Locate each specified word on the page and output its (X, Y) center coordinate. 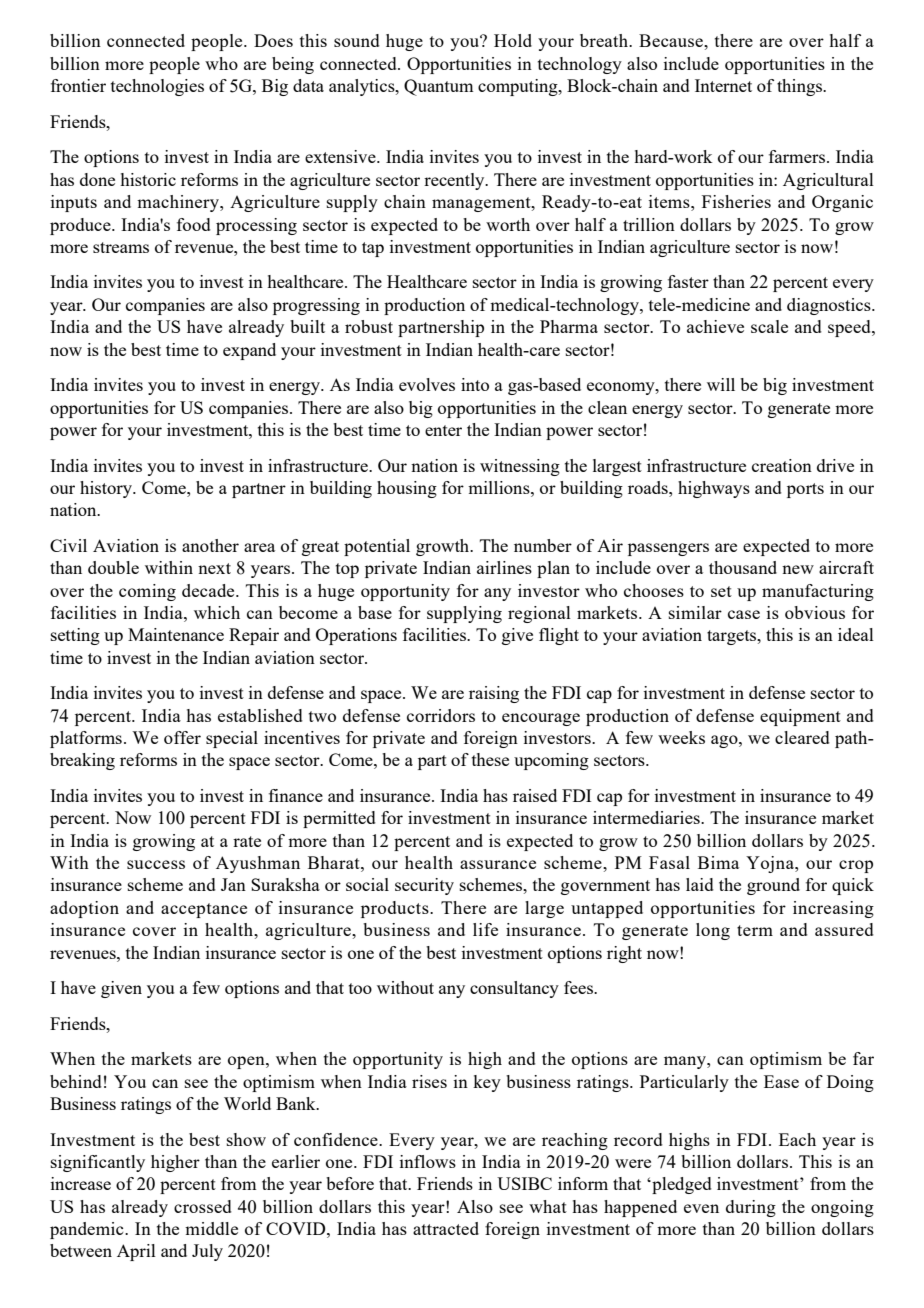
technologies (157, 87)
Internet (723, 85)
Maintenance (176, 634)
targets (733, 637)
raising (494, 694)
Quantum (438, 87)
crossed (203, 1206)
